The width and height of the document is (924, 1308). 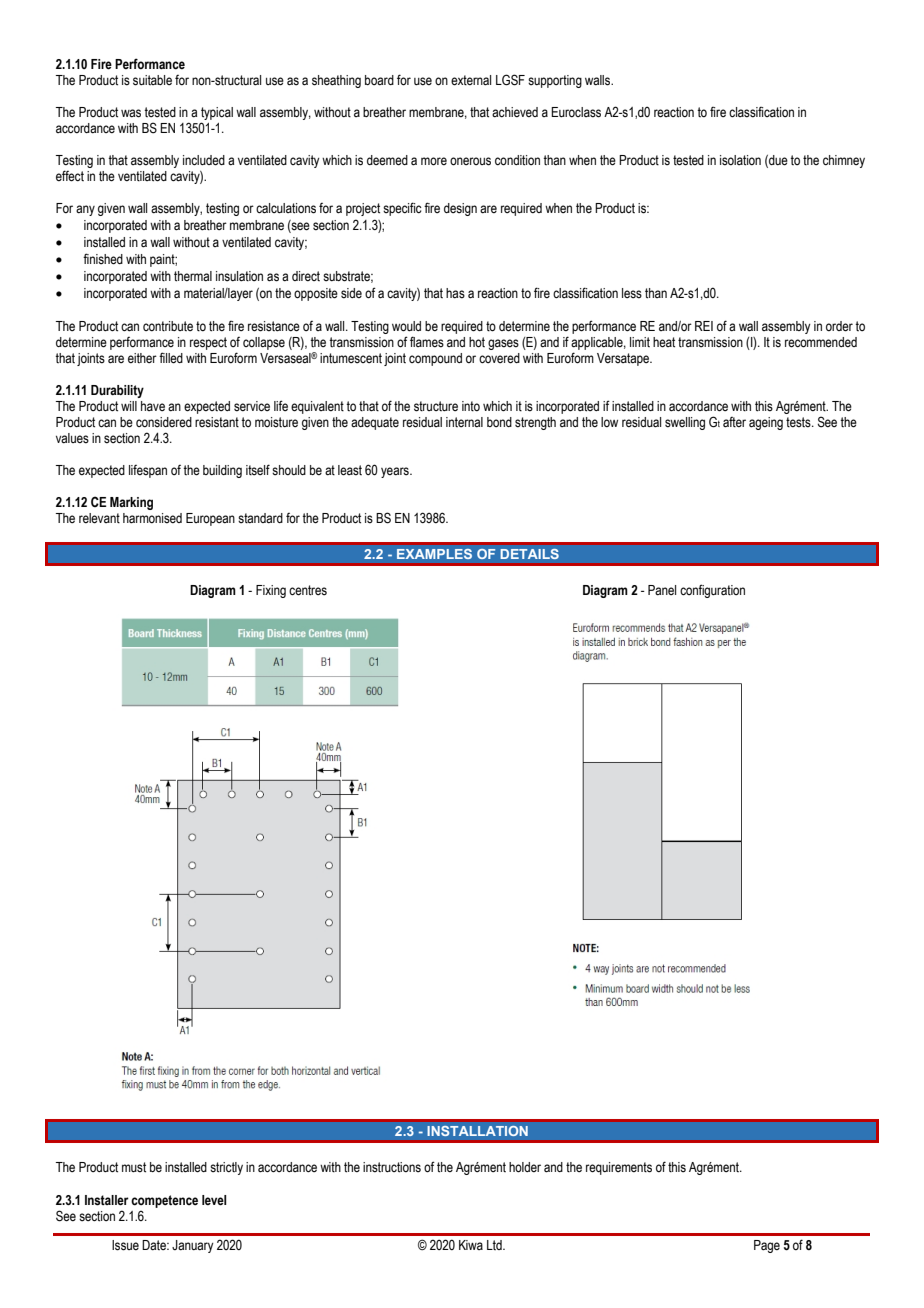 I want to click on was, so click(x=131, y=113).
